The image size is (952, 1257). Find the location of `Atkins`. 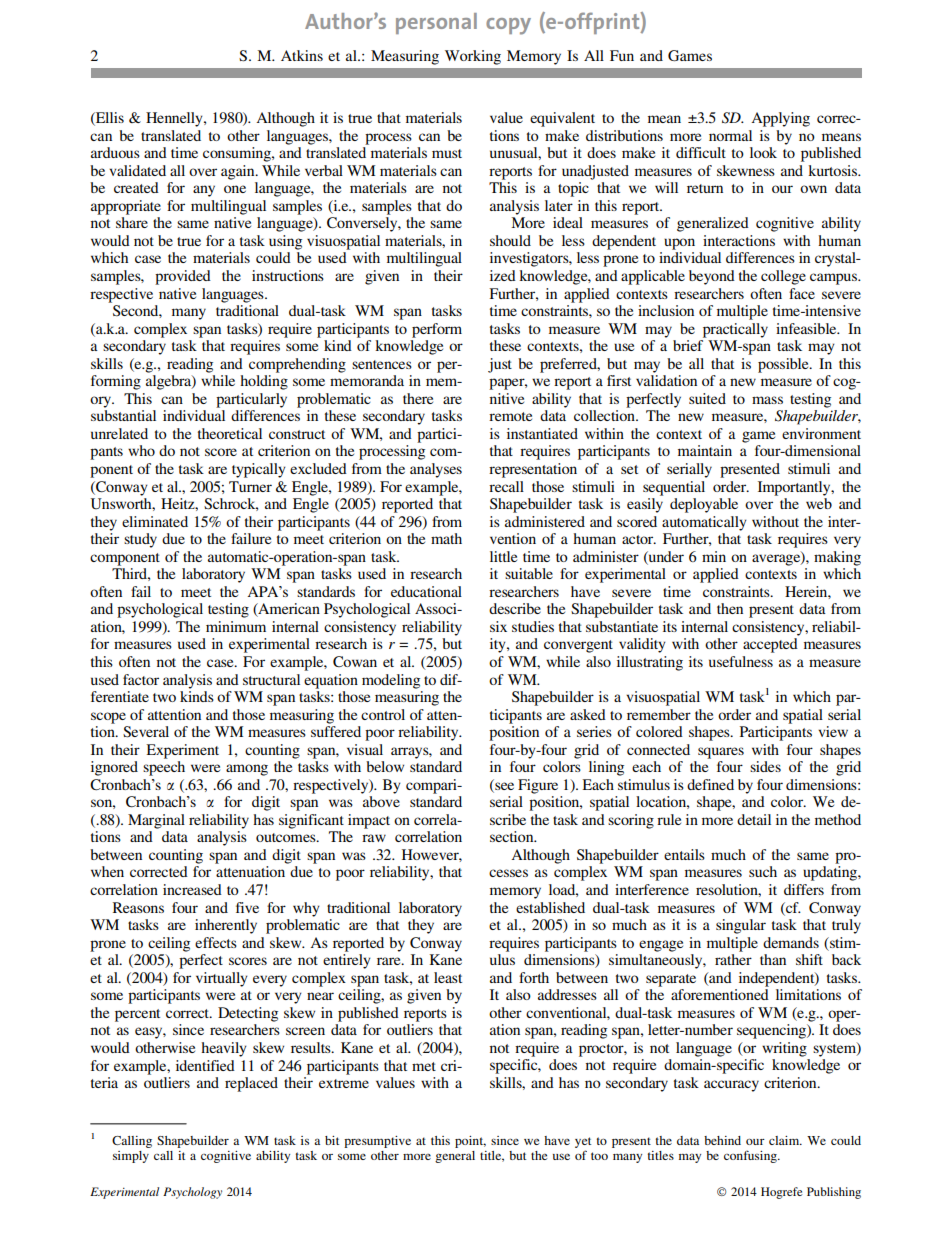

Atkins is located at coordinates (302, 55).
